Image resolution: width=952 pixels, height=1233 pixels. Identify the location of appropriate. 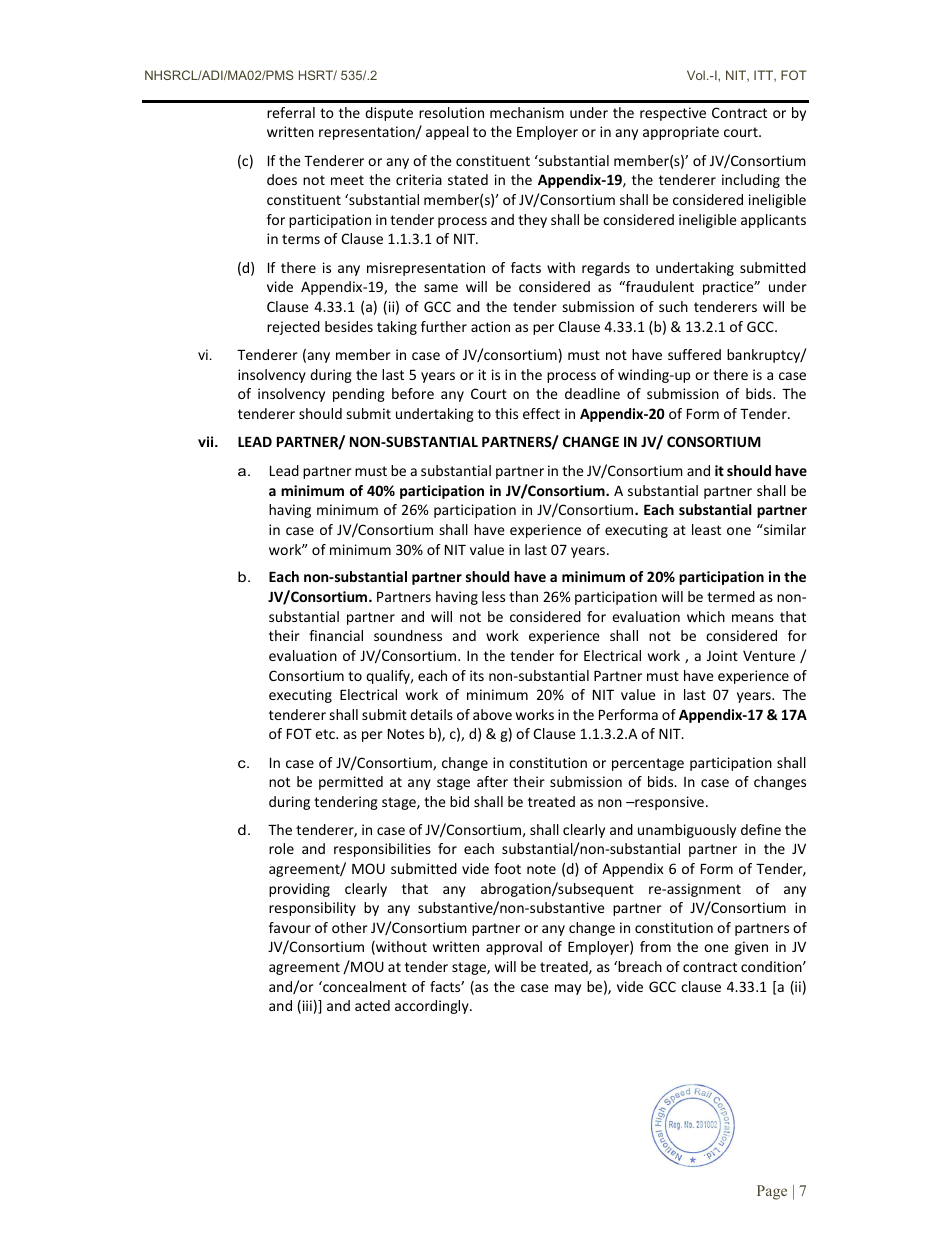
(681, 133).
